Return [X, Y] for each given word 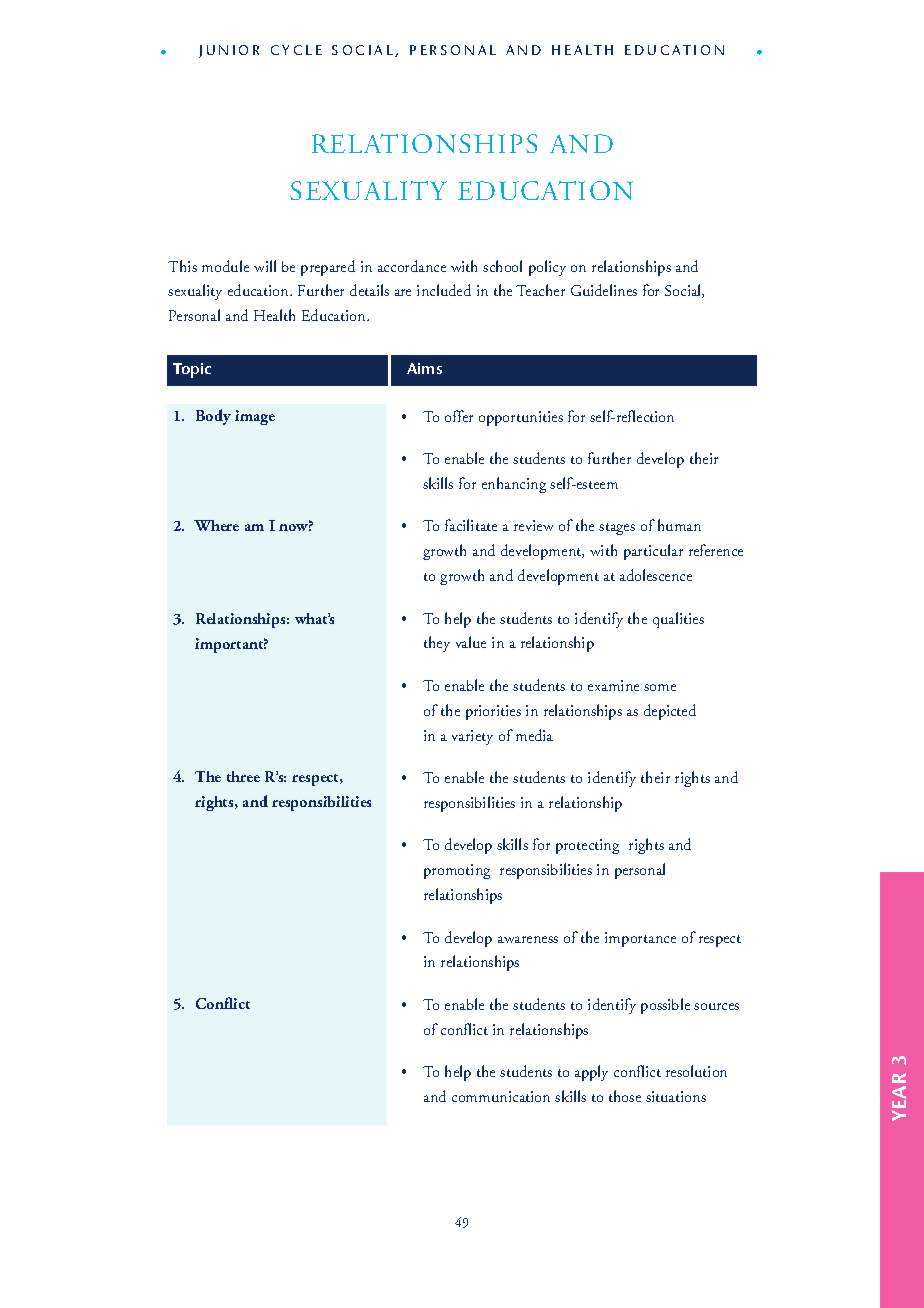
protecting [587, 846]
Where [216, 525]
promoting [457, 871]
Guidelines [604, 290]
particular [653, 552]
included [444, 290]
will [265, 266]
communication [501, 1096]
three [243, 776]
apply [591, 1073]
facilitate [471, 525]
